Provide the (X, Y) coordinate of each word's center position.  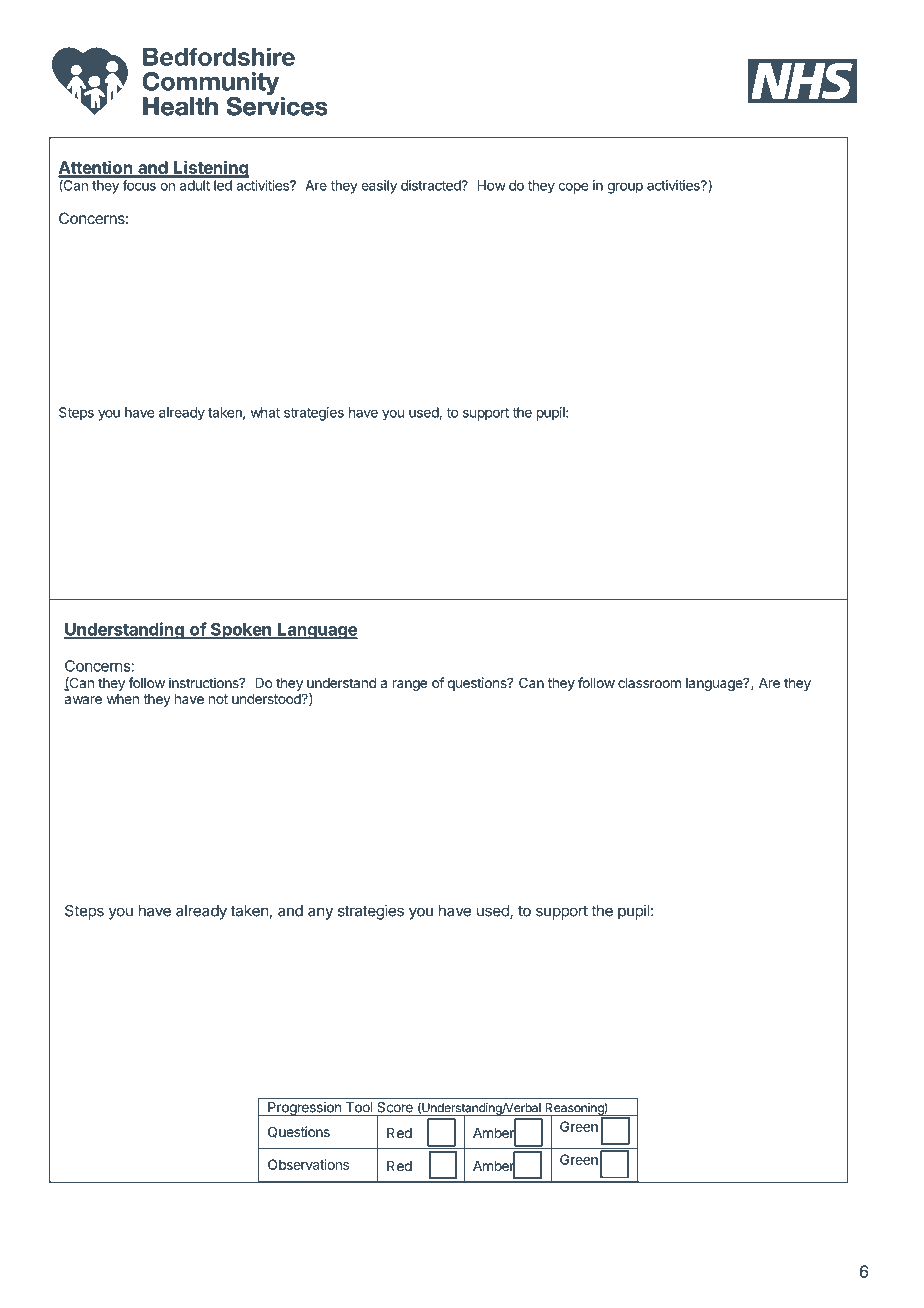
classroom (649, 683)
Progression (304, 1109)
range (410, 685)
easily (379, 187)
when (123, 699)
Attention (96, 168)
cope (573, 188)
